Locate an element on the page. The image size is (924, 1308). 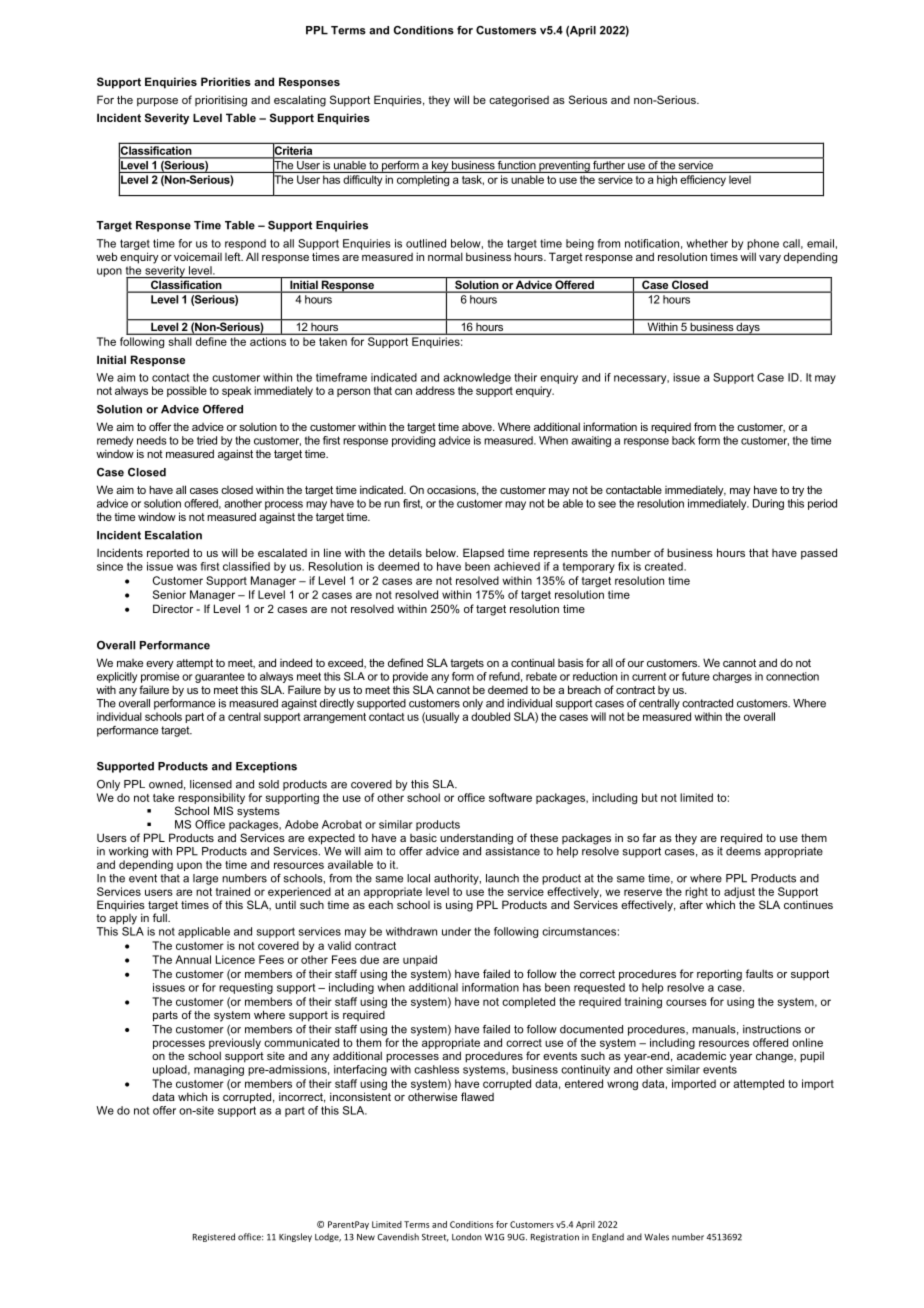
every is located at coordinates (160, 665).
